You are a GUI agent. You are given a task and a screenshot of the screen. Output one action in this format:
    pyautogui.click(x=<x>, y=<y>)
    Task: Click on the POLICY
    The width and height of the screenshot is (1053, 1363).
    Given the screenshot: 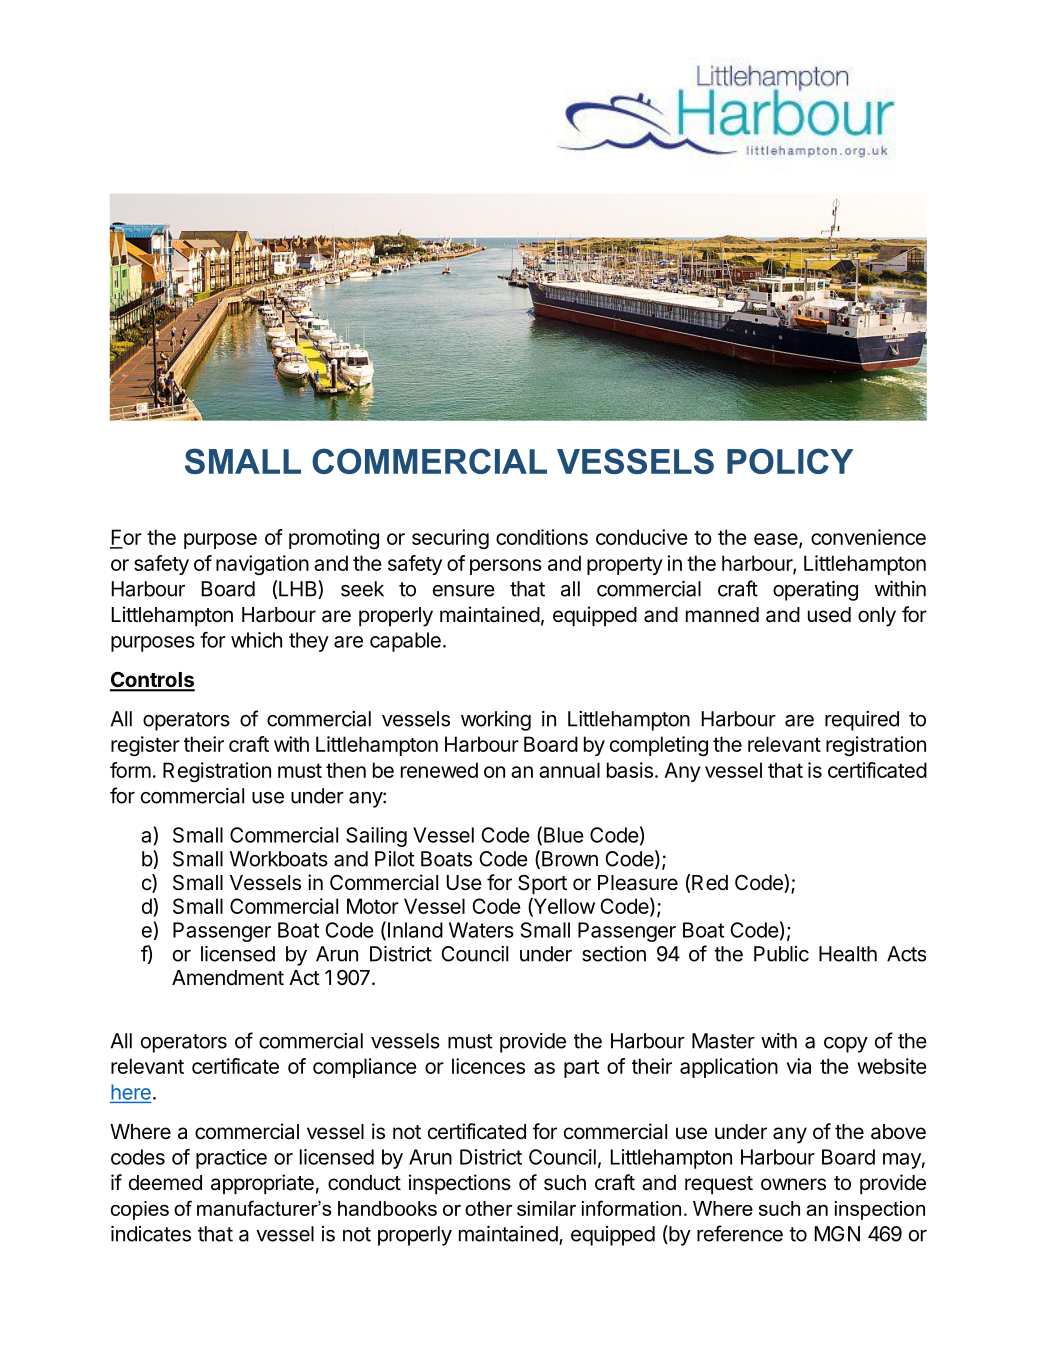 What is the action you would take?
    pyautogui.click(x=790, y=461)
